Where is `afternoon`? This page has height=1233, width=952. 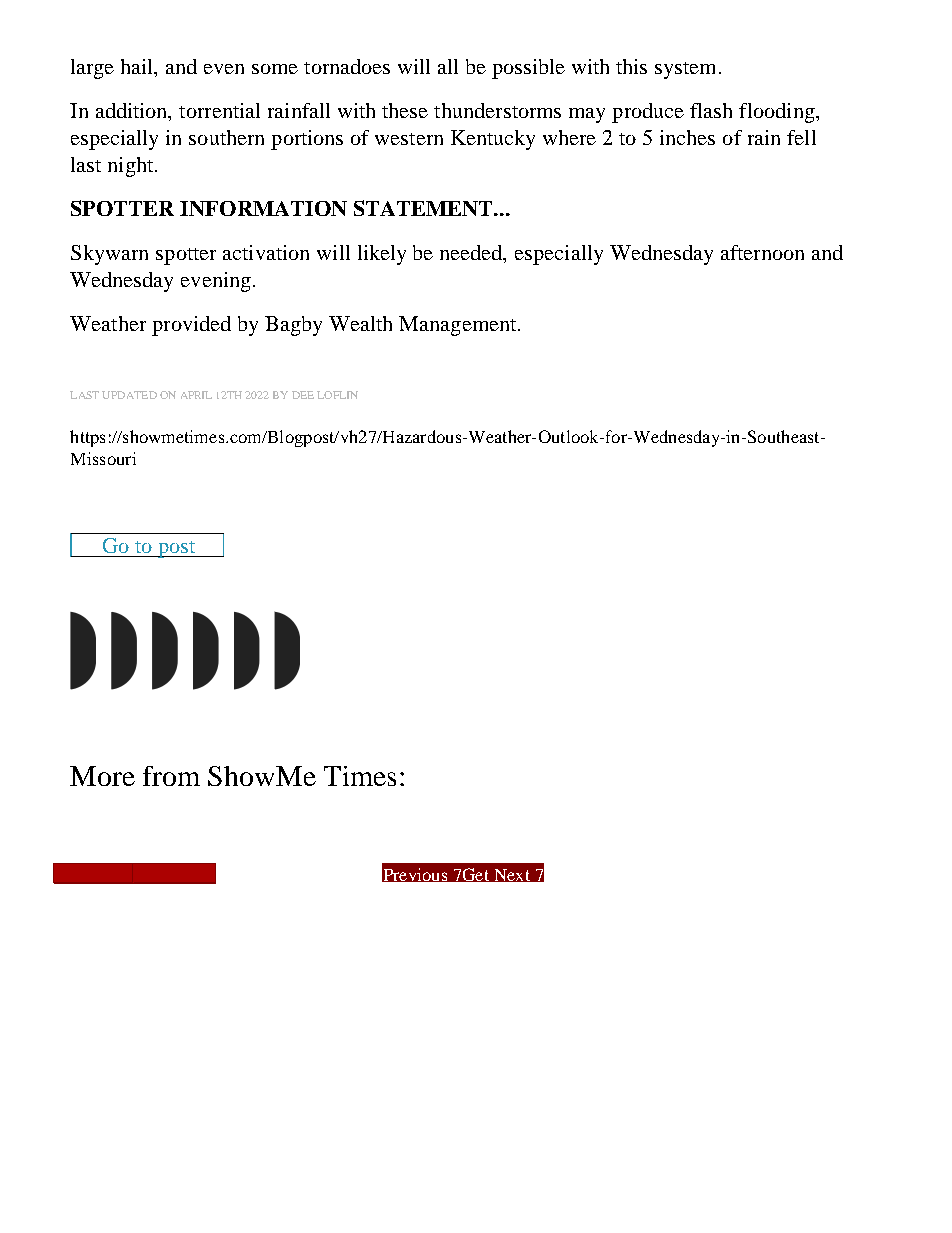 afternoon is located at coordinates (762, 252).
